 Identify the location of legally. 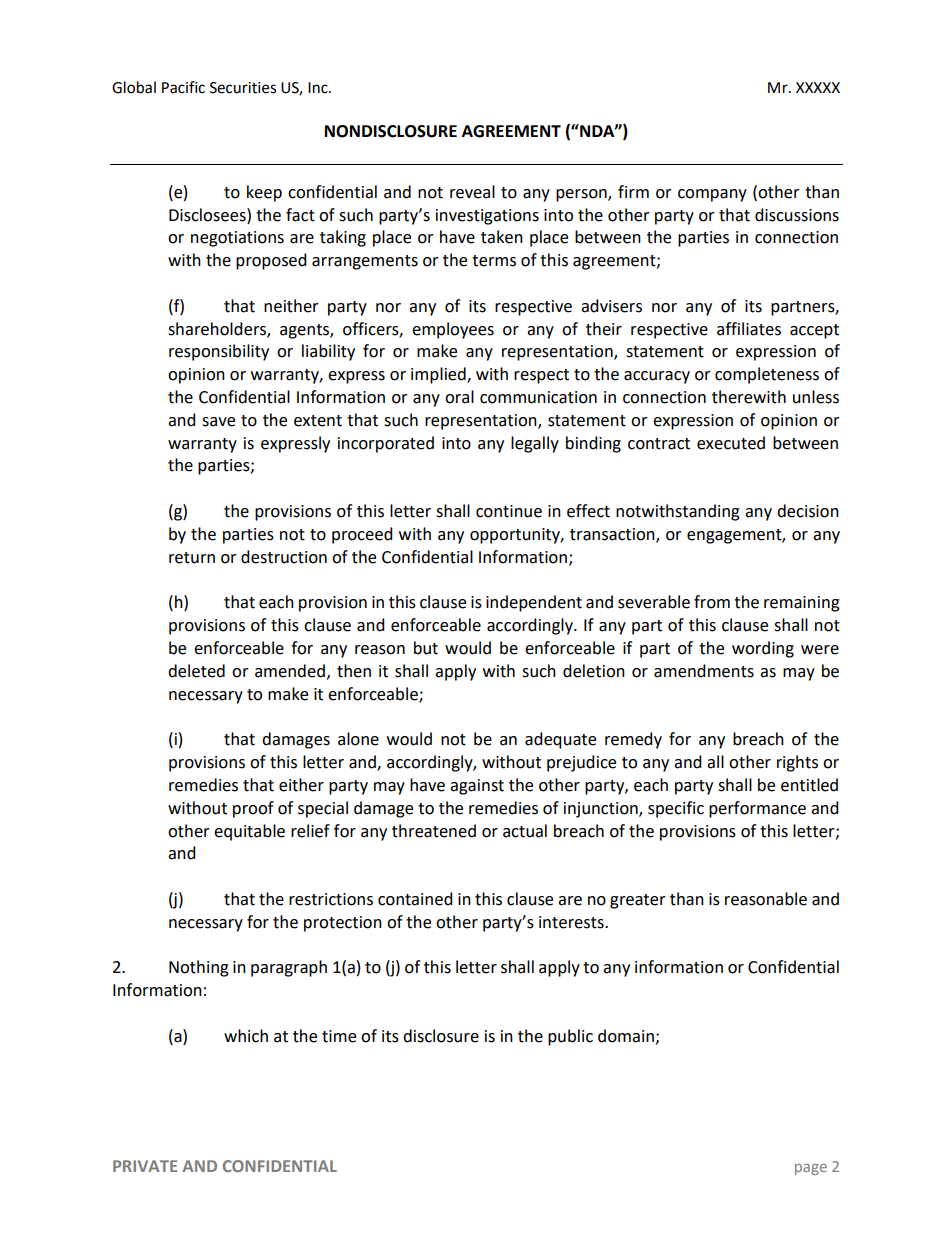
(535, 444).
